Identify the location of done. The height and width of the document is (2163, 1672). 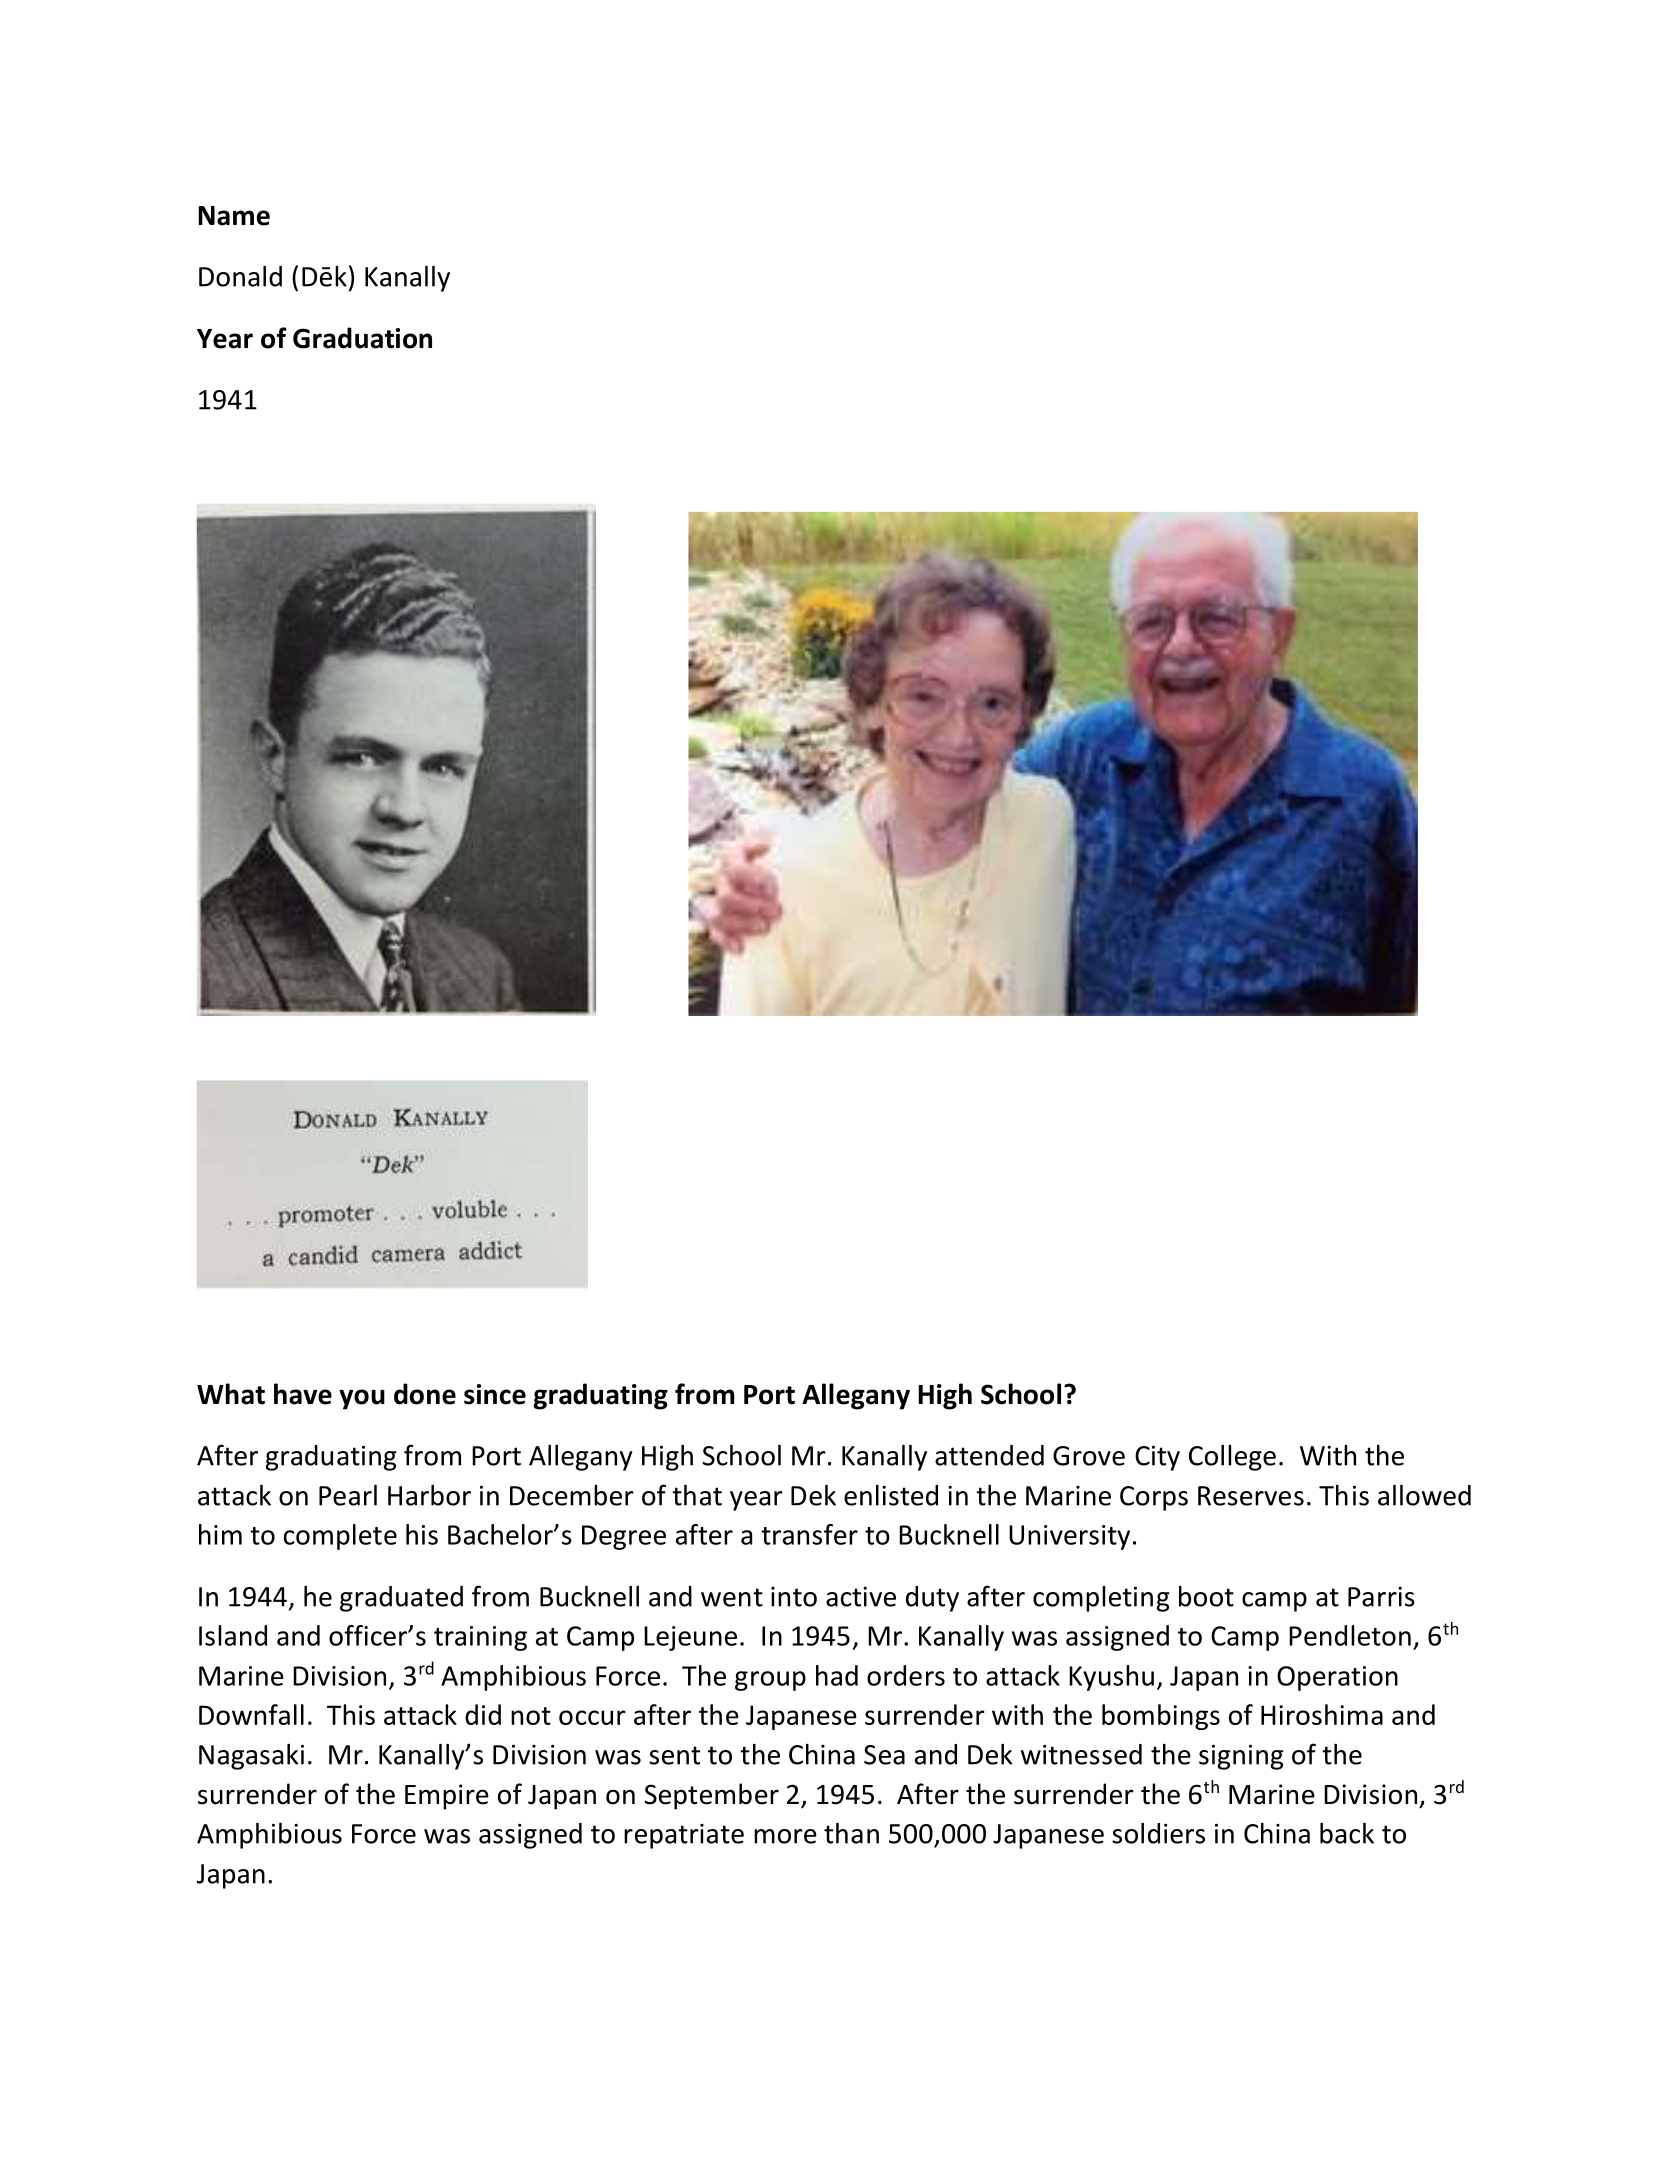
(425, 1394).
